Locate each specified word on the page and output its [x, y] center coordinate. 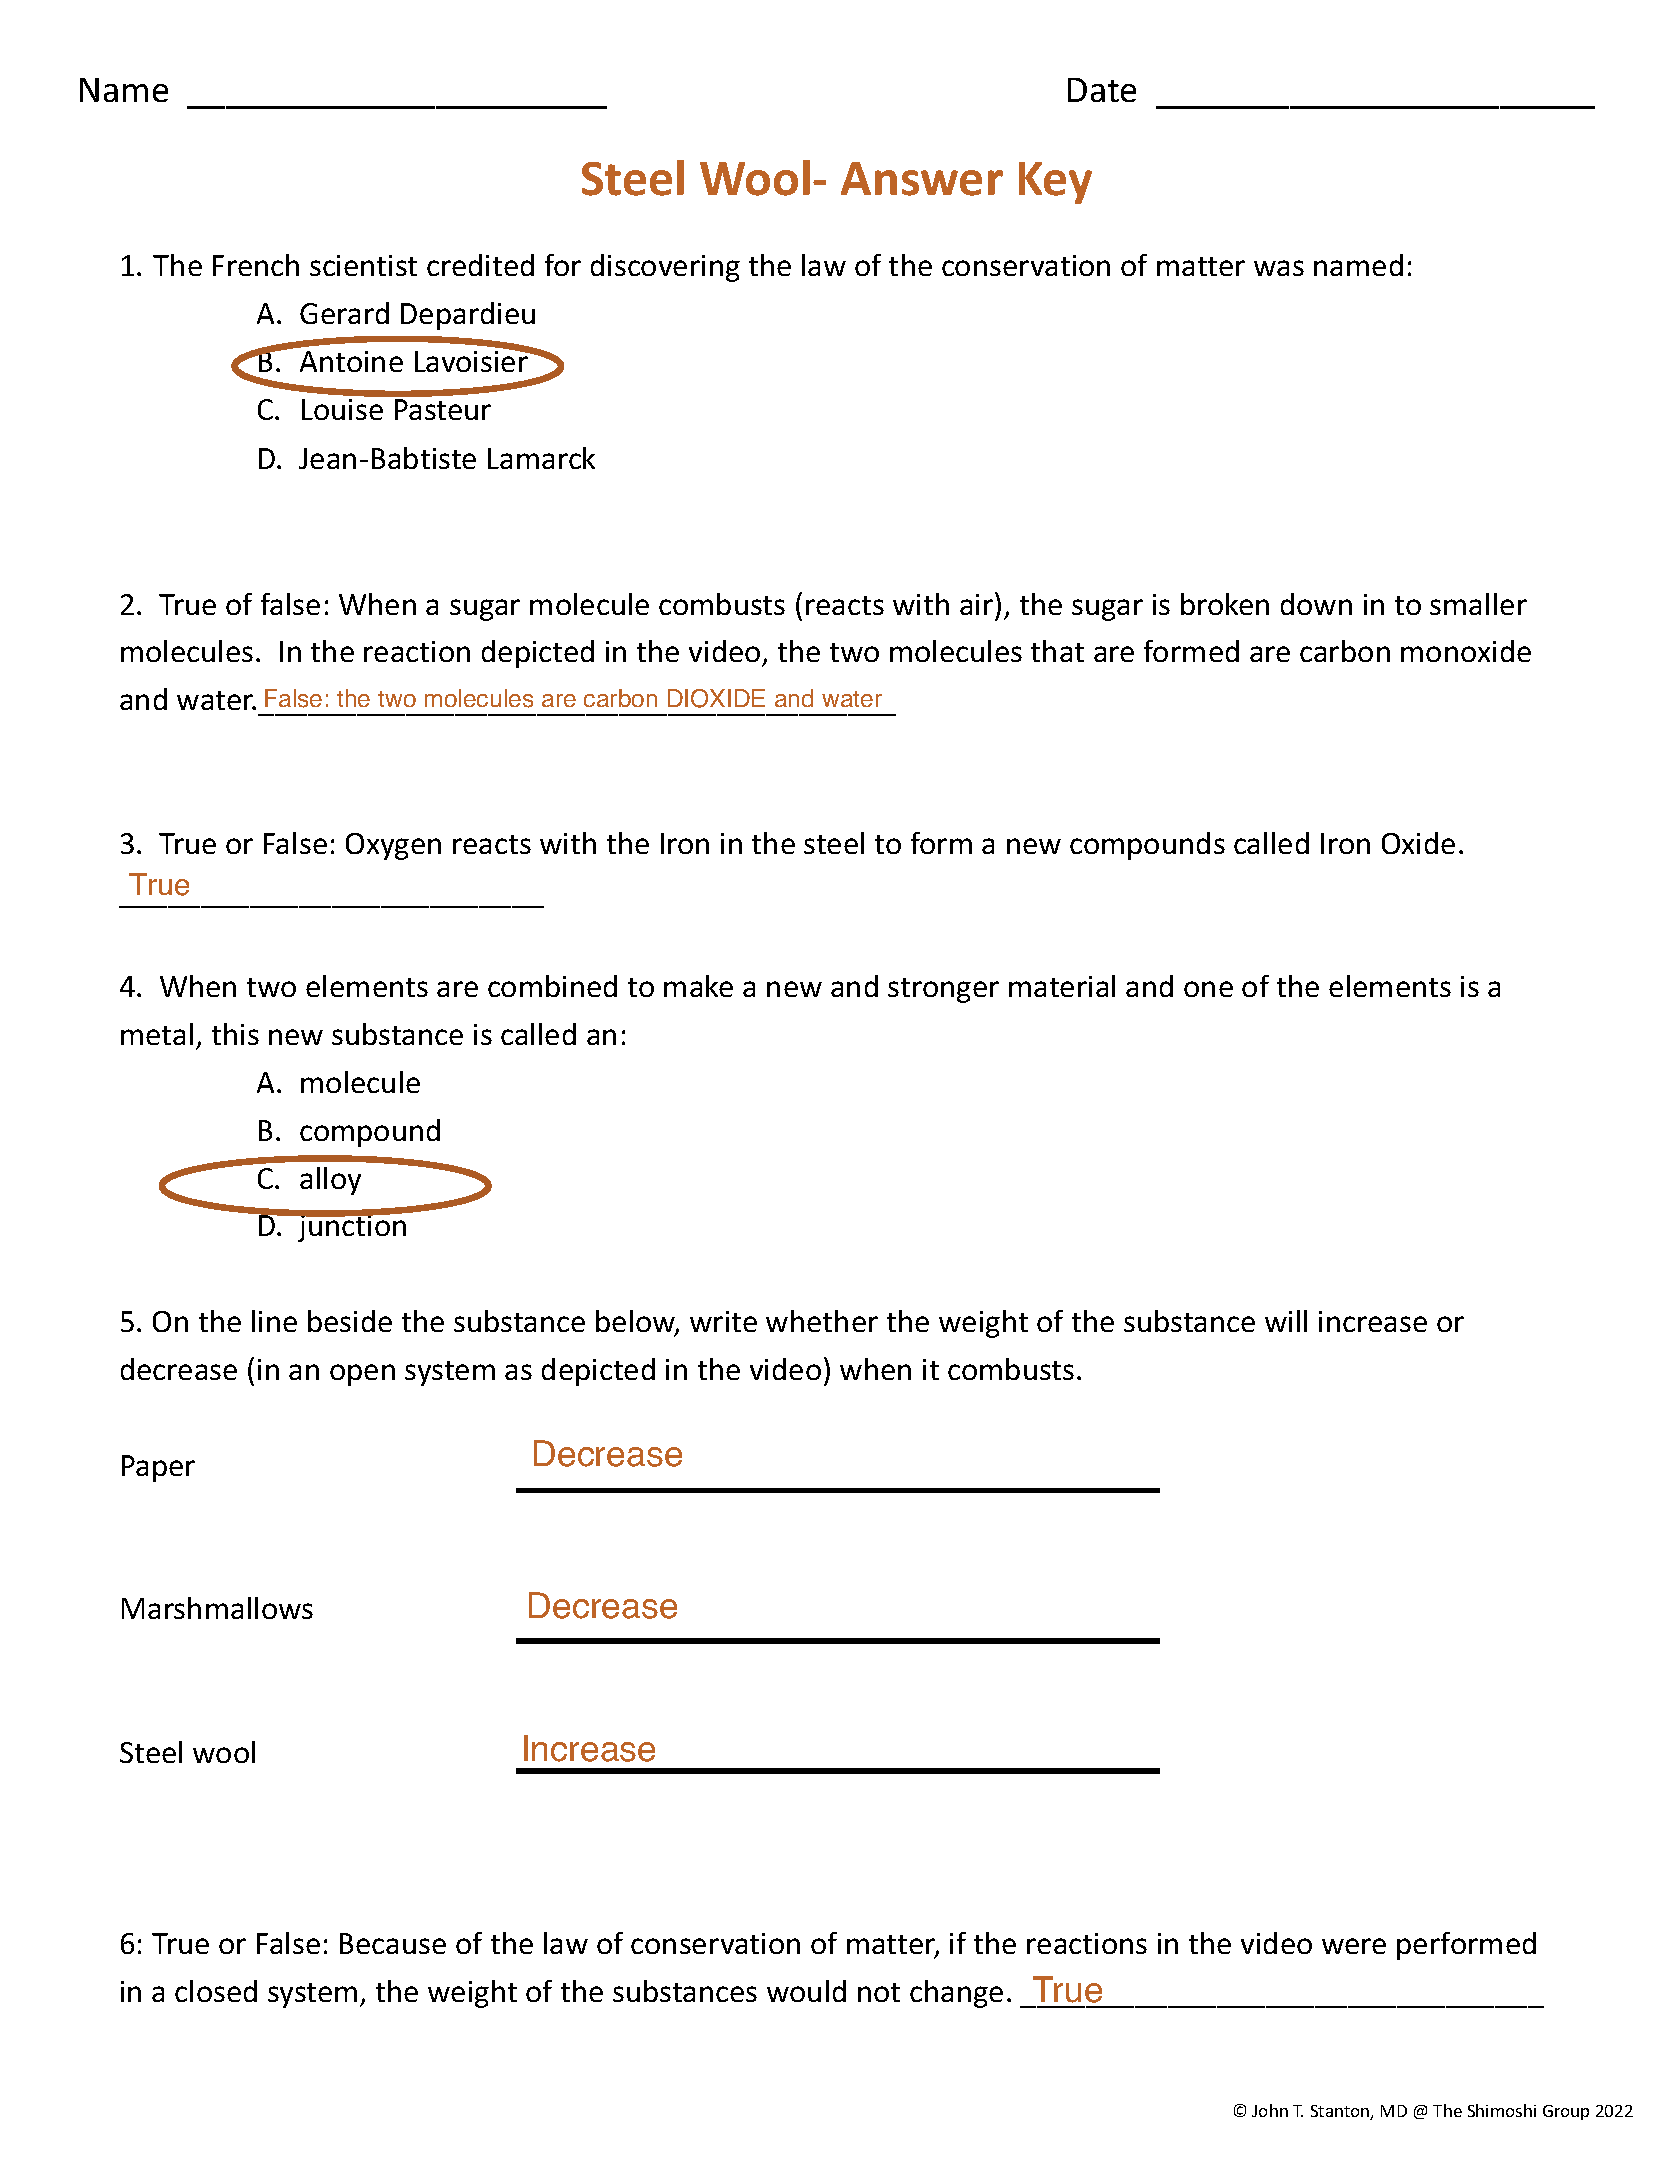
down [1316, 604]
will [1286, 1321]
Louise [342, 409]
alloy [330, 1181]
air [978, 603]
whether [822, 1321]
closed [216, 1991]
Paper [158, 1468]
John [1270, 2110]
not [879, 1992]
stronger [943, 990]
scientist [363, 265]
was [1279, 268]
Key [1055, 183]
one [1208, 989]
